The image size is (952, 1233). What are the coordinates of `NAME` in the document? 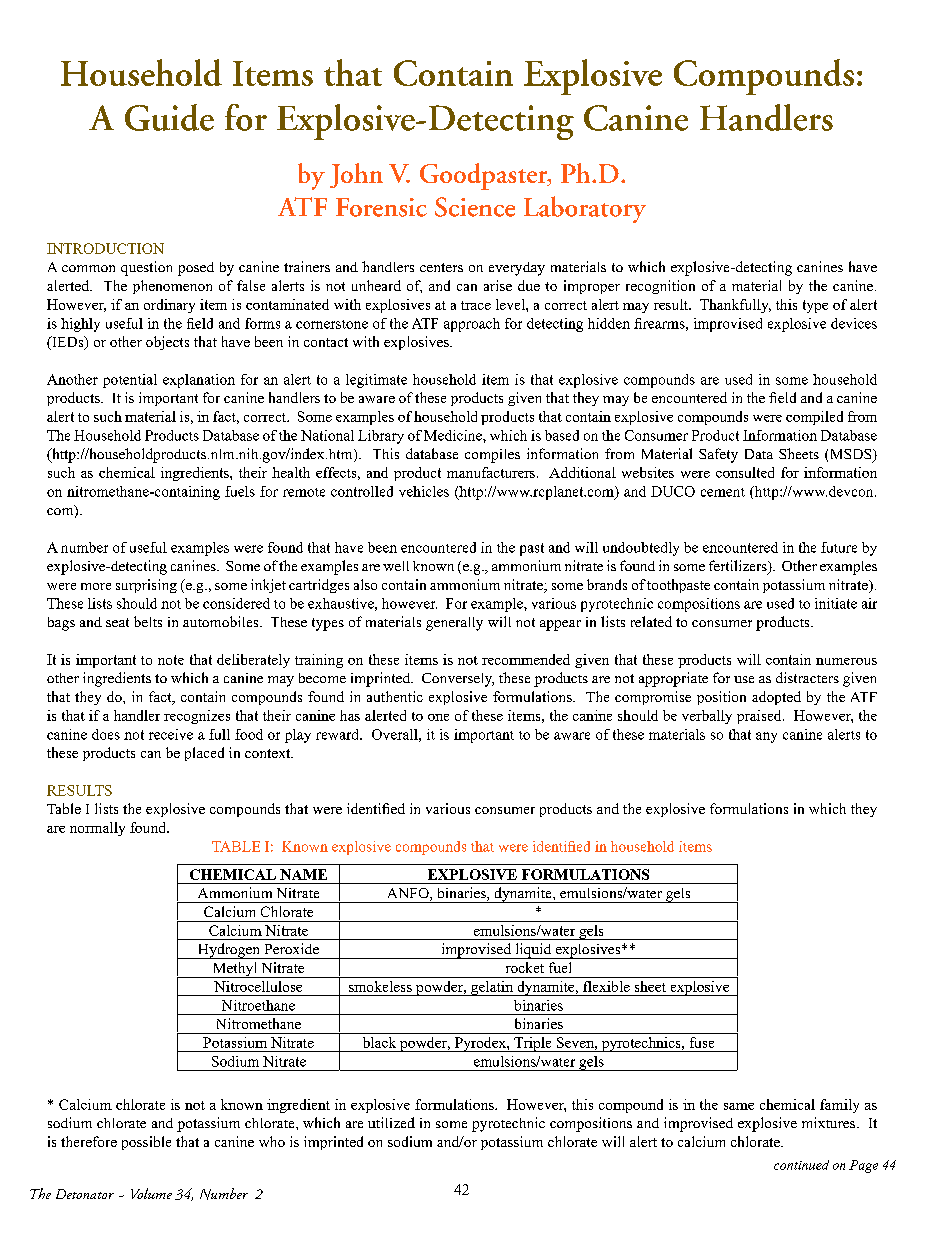 It's located at (303, 874).
